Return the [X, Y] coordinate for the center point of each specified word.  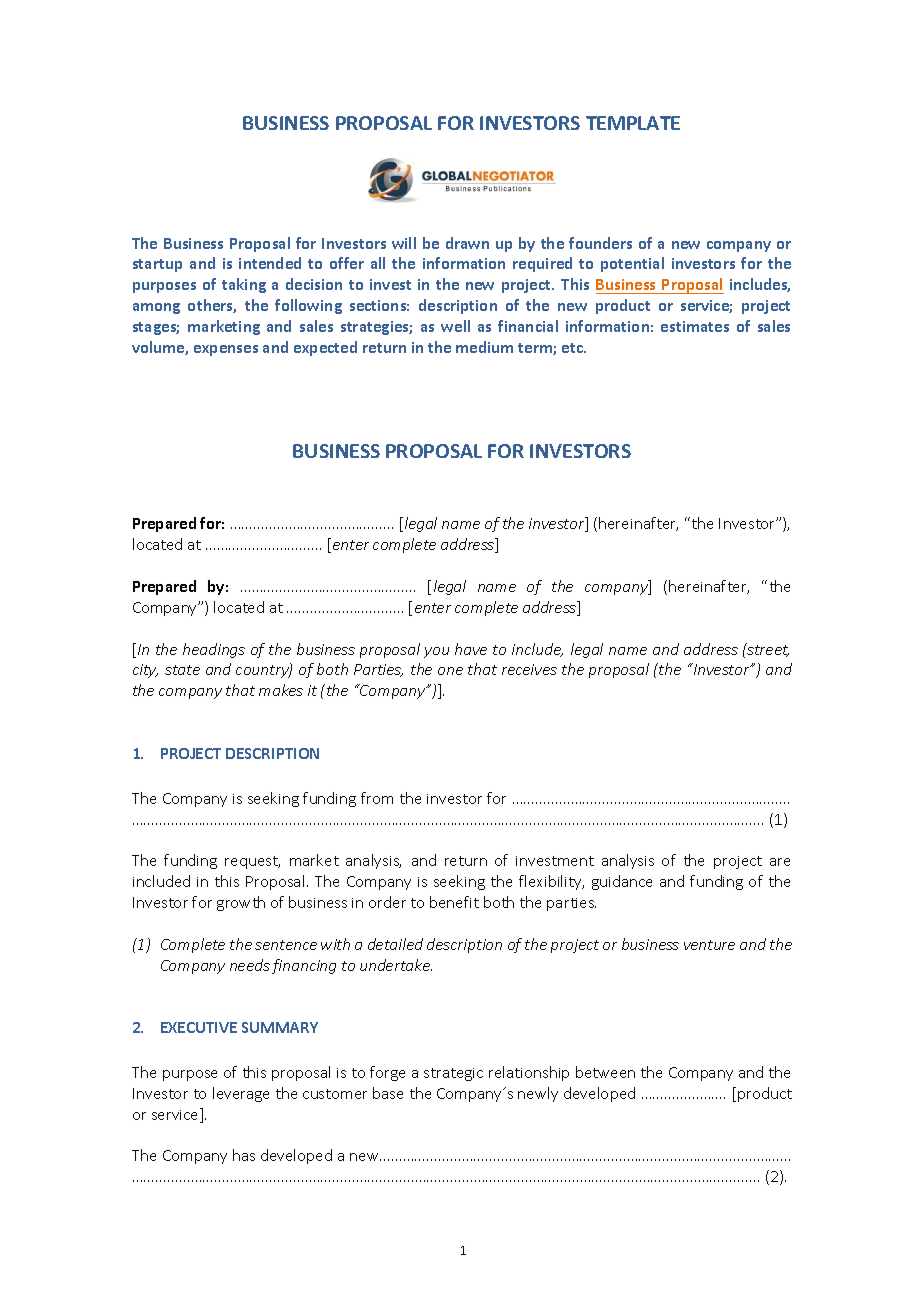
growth [241, 903]
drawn [467, 243]
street [767, 650]
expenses [226, 350]
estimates [695, 326]
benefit [454, 902]
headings [214, 650]
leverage [241, 1094]
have [471, 649]
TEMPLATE [633, 123]
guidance [622, 882]
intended [270, 263]
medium [484, 347]
